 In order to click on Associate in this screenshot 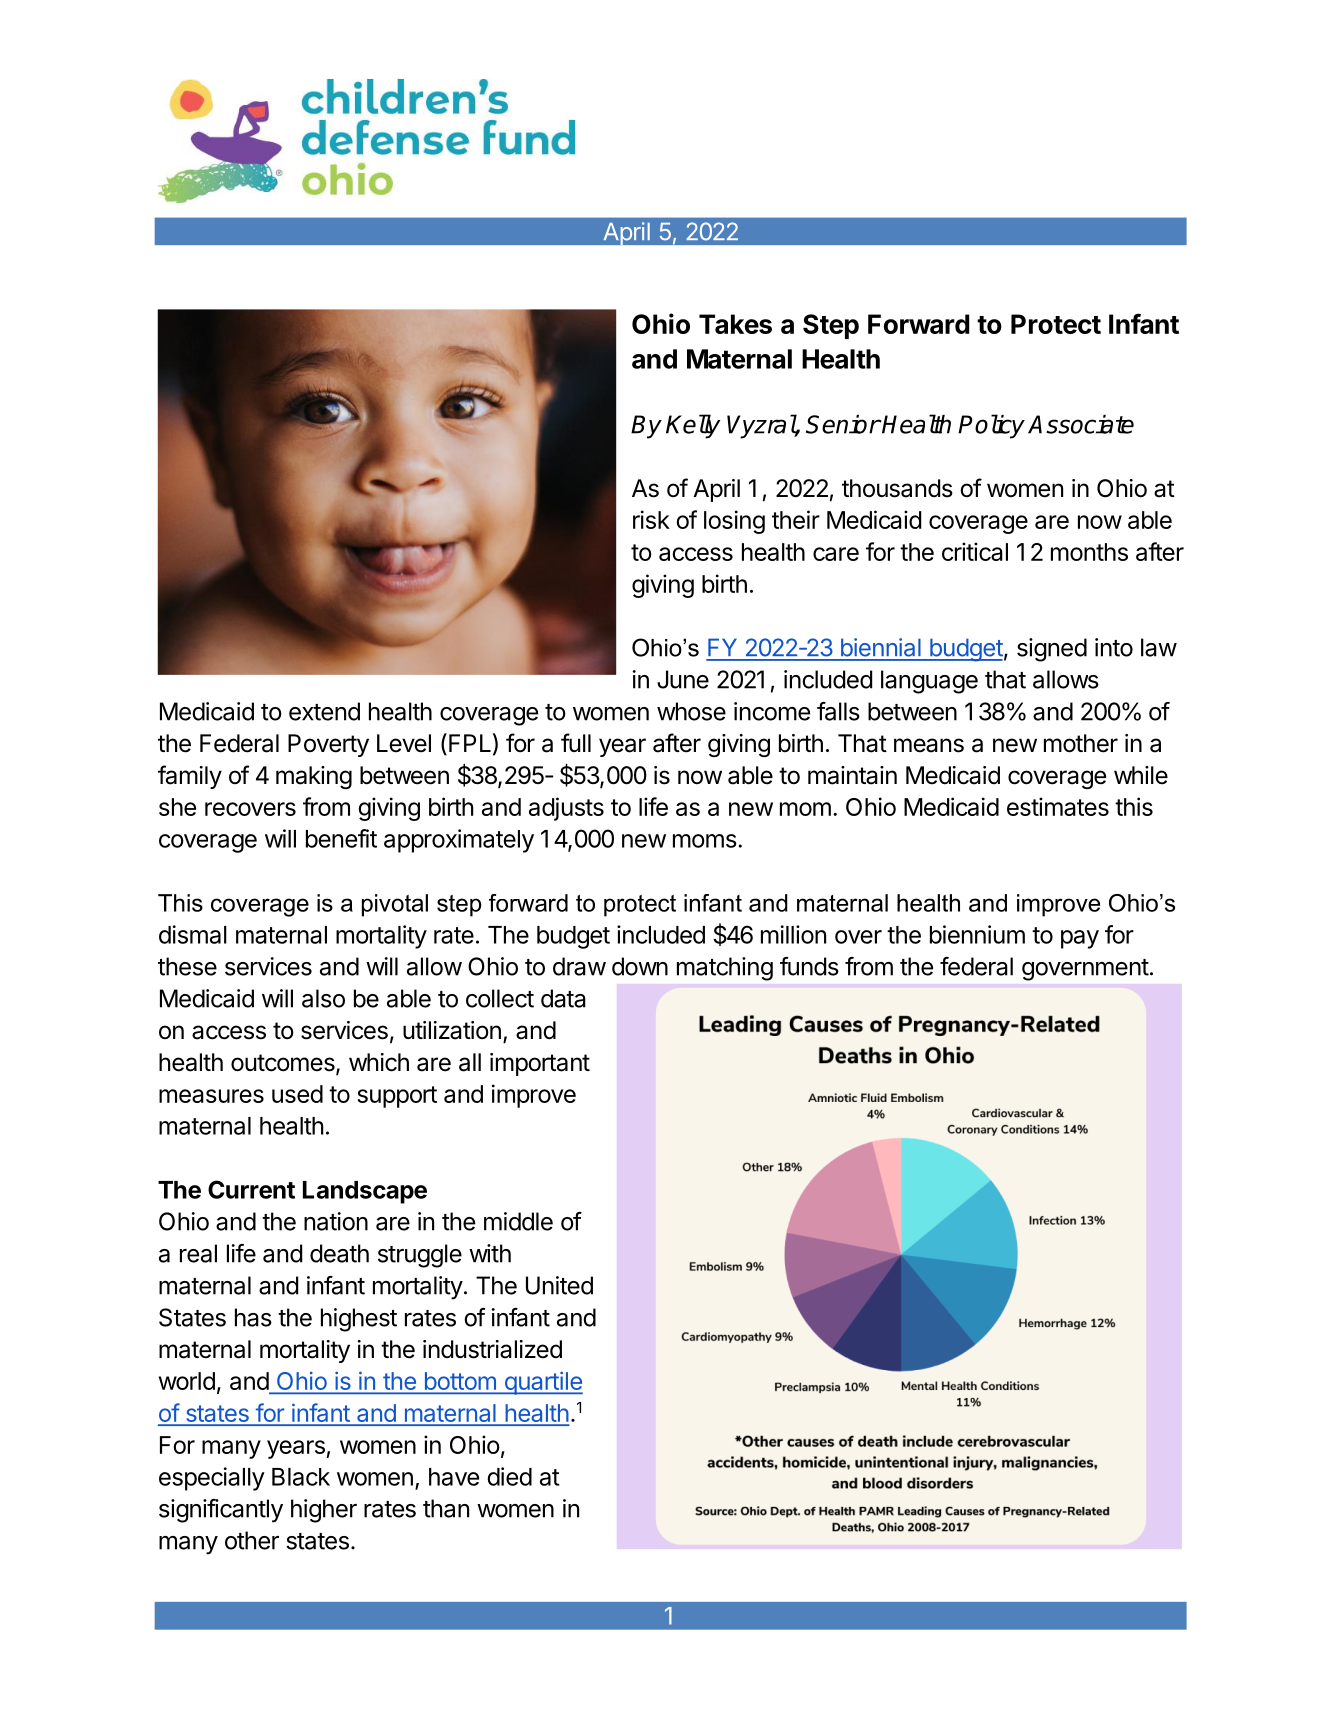, I will do `click(1081, 424)`.
